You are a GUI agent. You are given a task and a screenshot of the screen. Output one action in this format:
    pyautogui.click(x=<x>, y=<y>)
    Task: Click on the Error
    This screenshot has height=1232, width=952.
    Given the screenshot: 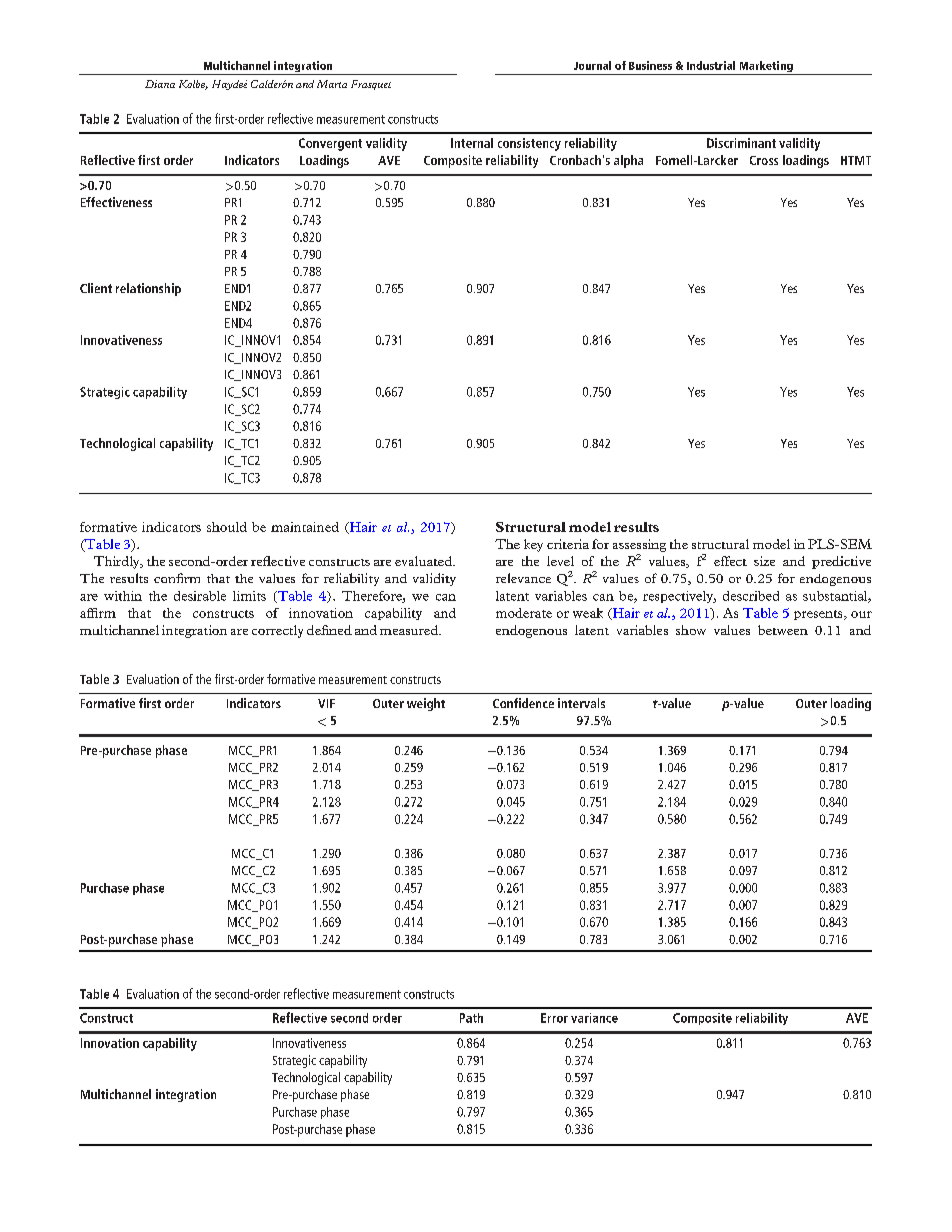 What is the action you would take?
    pyautogui.click(x=554, y=1018)
